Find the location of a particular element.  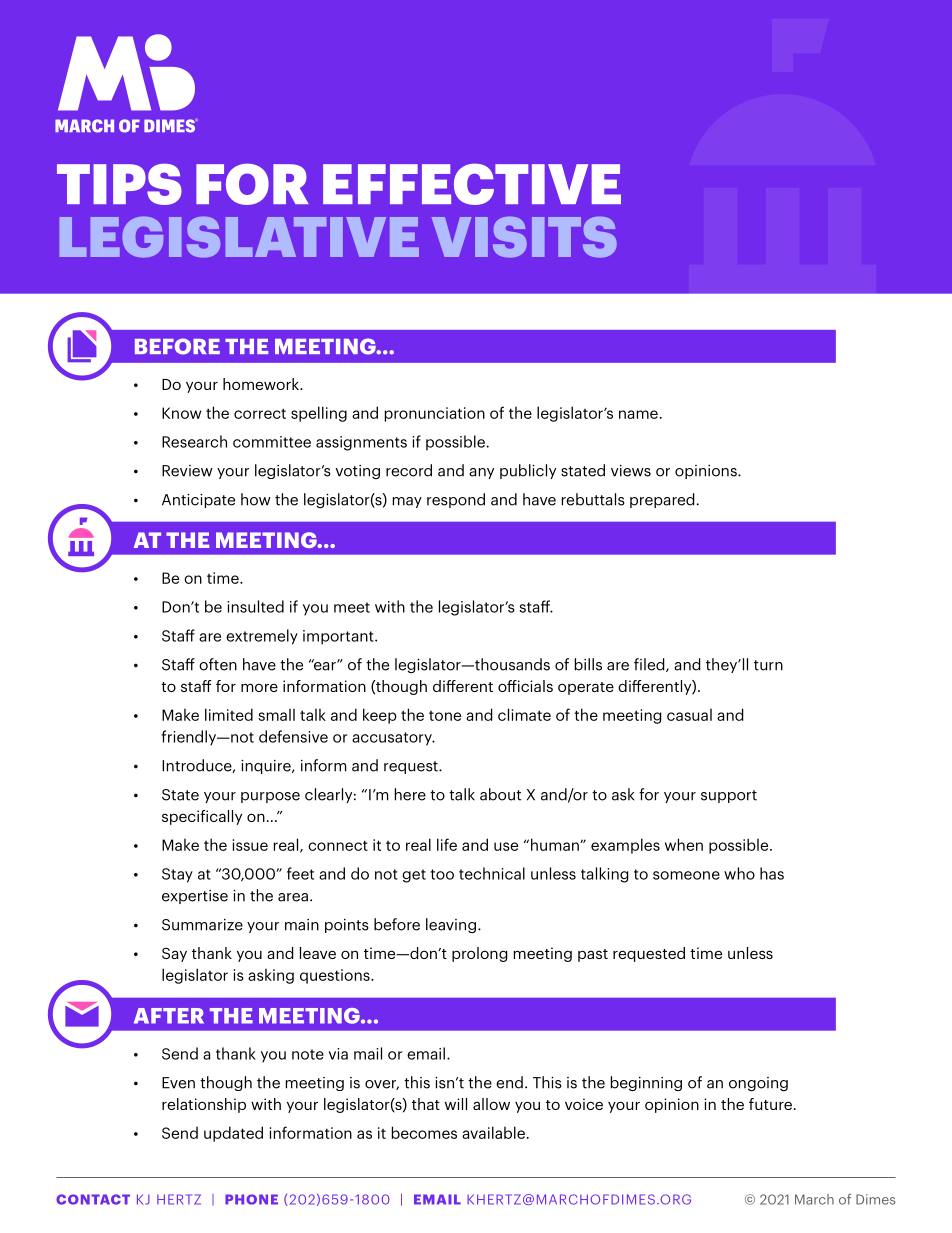

when is located at coordinates (684, 844).
